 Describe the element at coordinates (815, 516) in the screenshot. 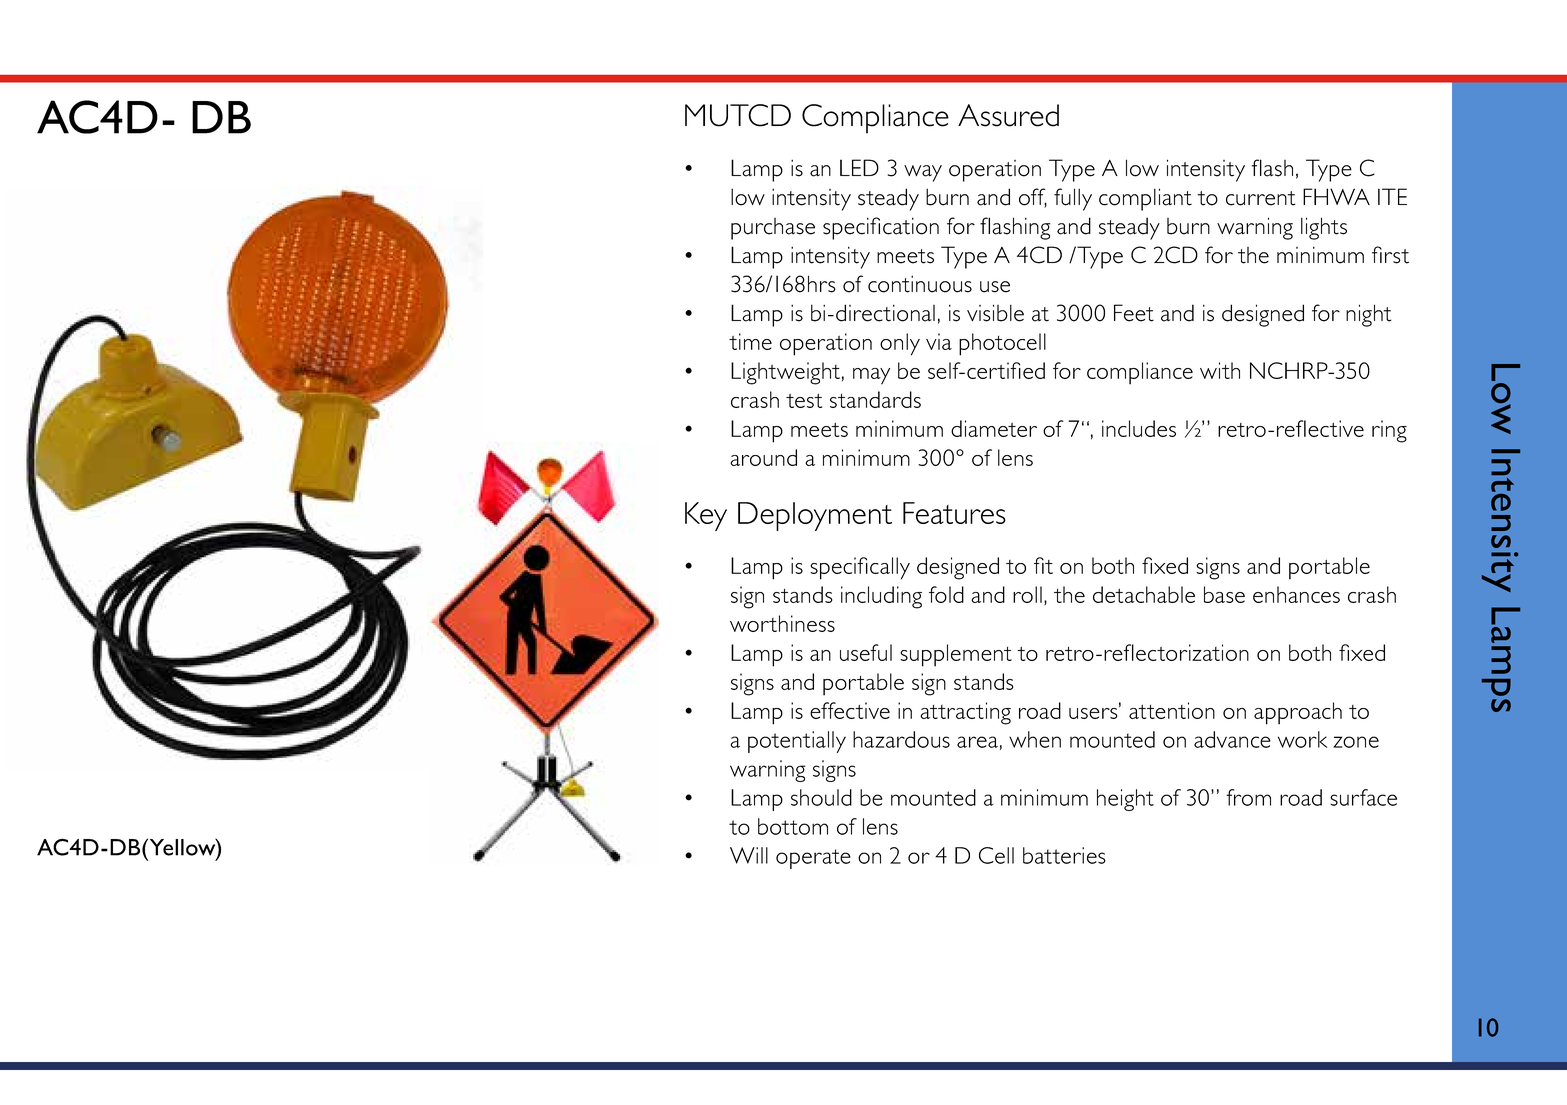

I see `Deployment` at that location.
